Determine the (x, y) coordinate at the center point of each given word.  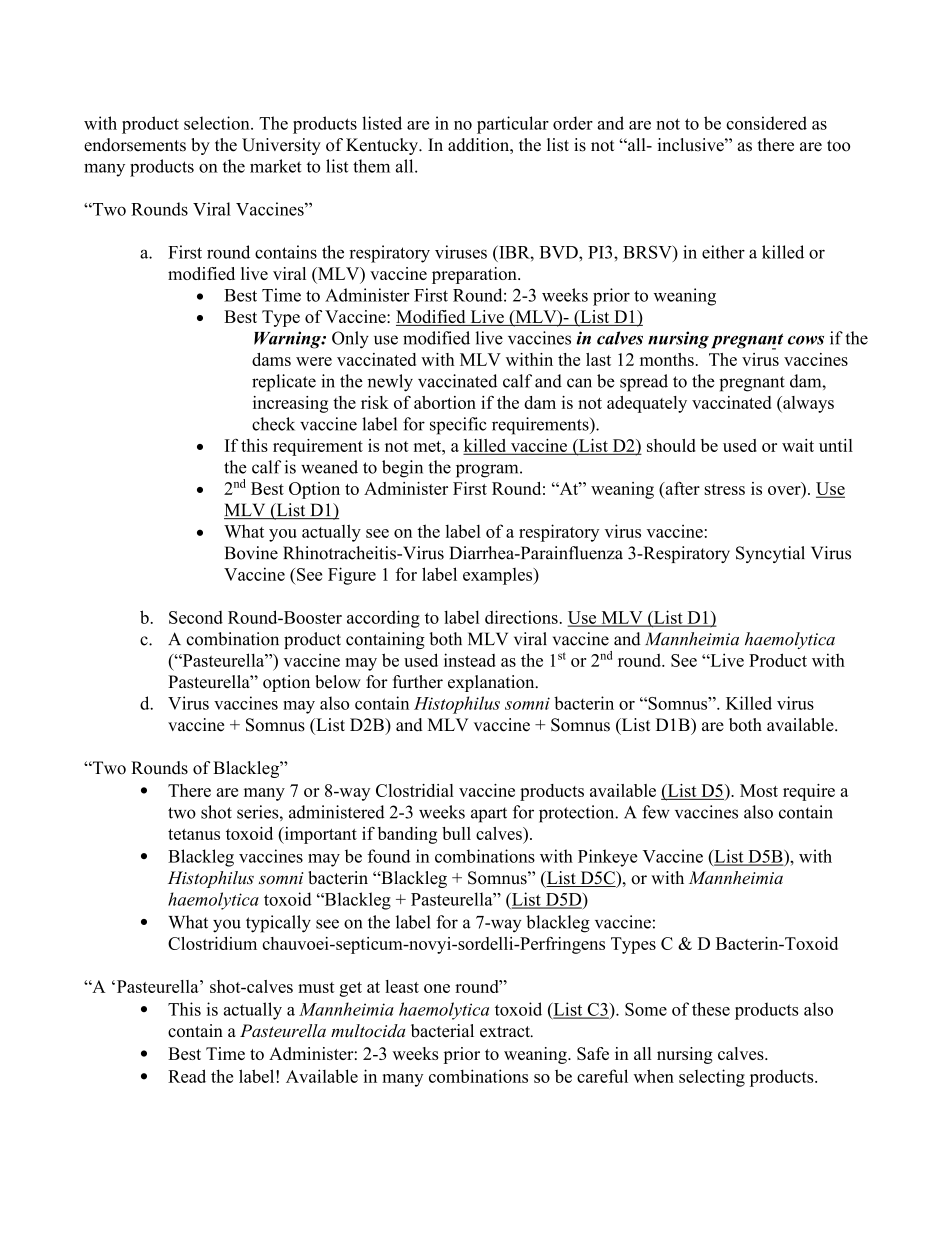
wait (798, 445)
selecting (712, 1078)
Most (759, 790)
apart (489, 815)
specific (458, 426)
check (273, 424)
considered (766, 123)
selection (218, 123)
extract (506, 1032)
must (316, 987)
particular (513, 125)
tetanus (194, 834)
